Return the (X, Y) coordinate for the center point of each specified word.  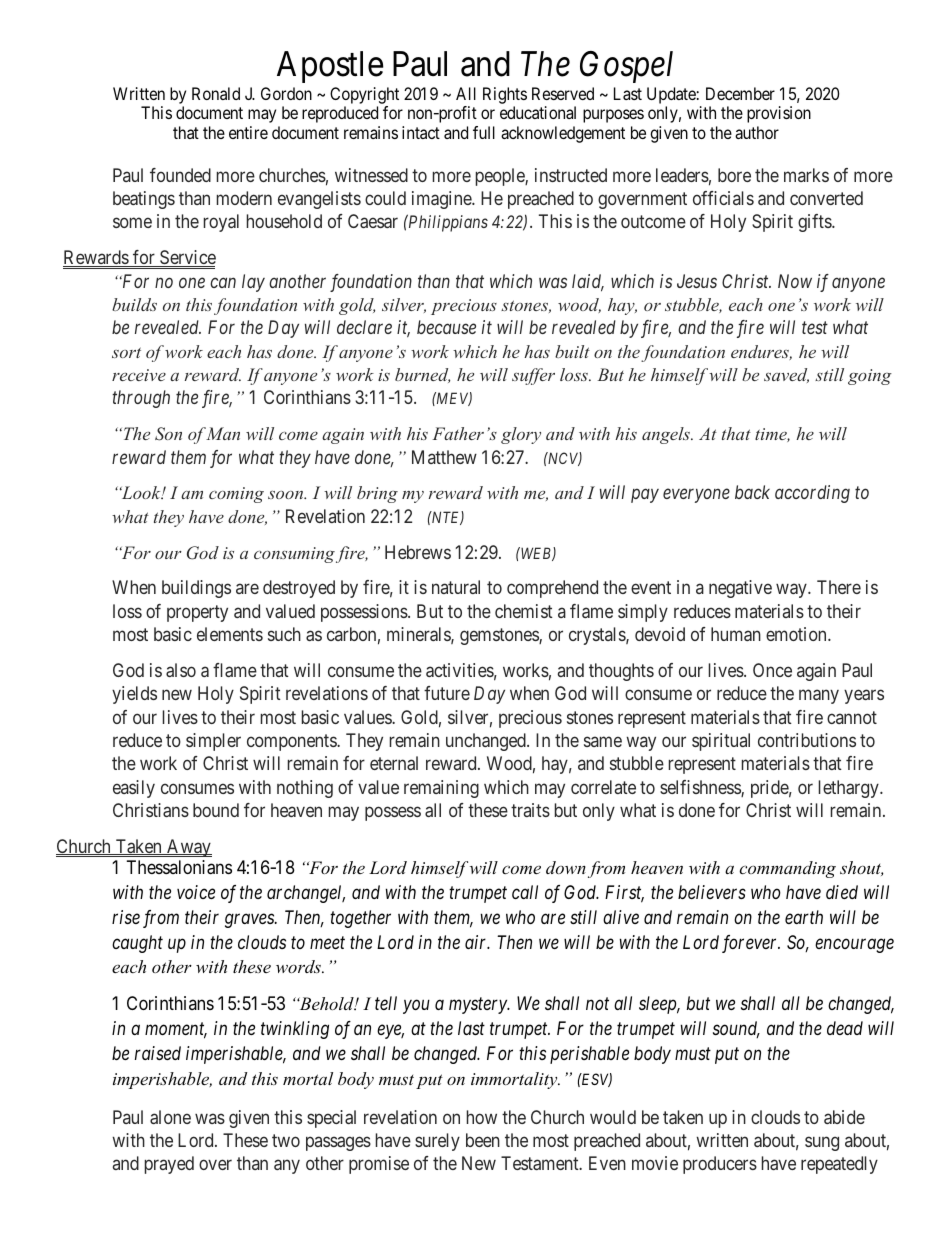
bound (216, 810)
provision (779, 114)
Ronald (216, 93)
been (483, 1140)
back (752, 492)
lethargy (850, 789)
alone (170, 1117)
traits (530, 810)
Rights (505, 95)
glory (521, 435)
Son (168, 434)
